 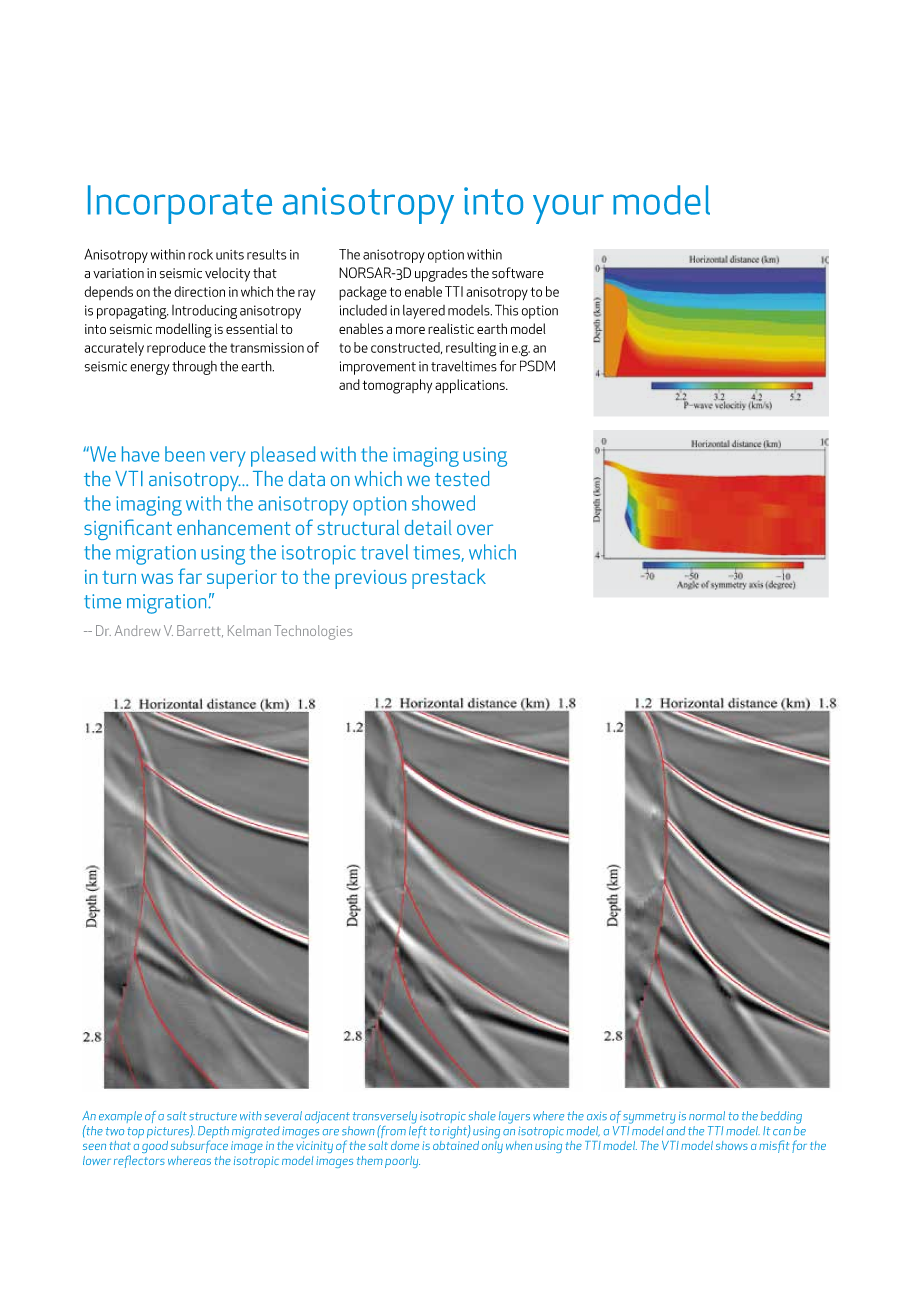 What do you see at coordinates (707, 1116) in the page?
I see `normal` at bounding box center [707, 1116].
